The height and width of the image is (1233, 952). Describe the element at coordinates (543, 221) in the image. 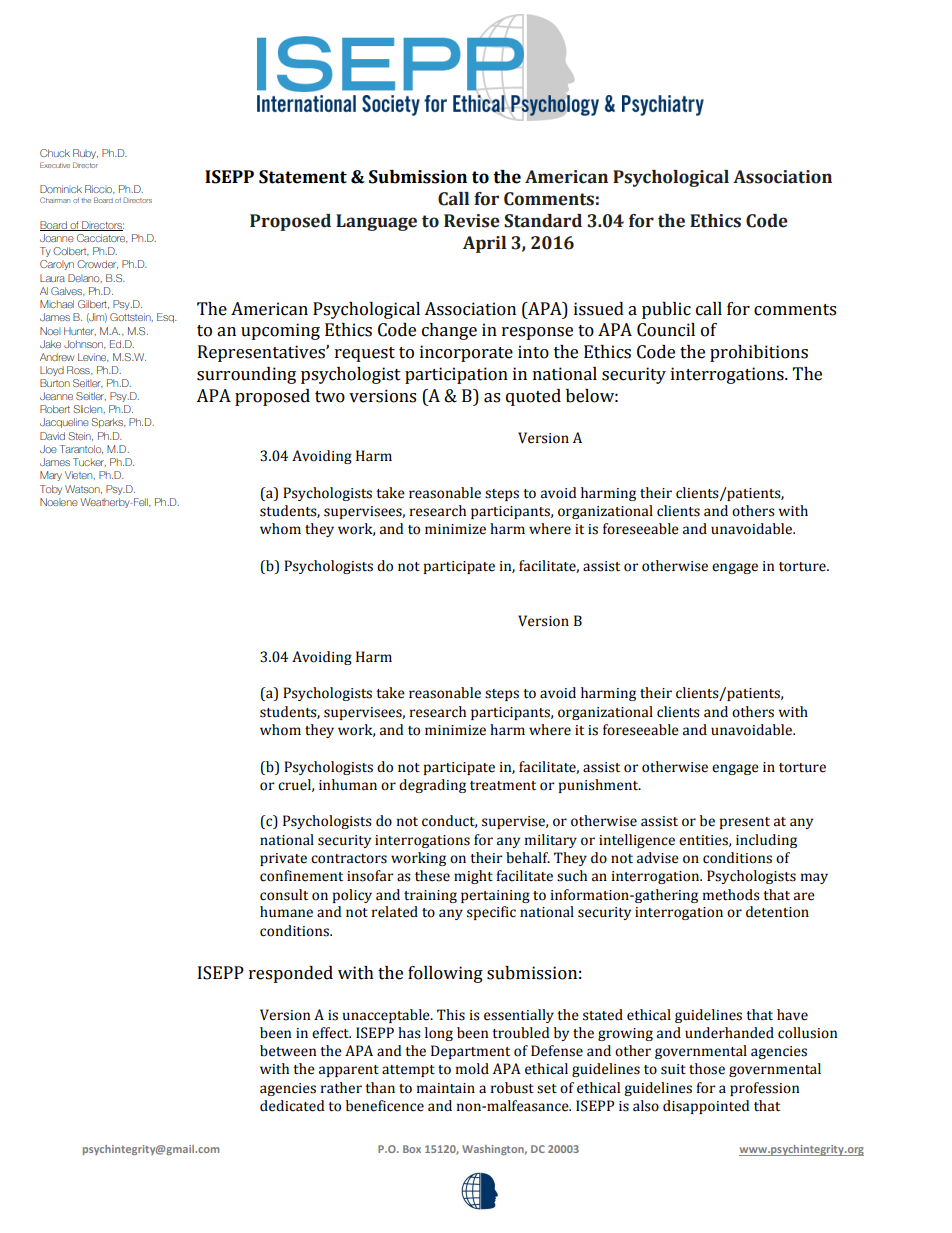

I see `Standard` at that location.
